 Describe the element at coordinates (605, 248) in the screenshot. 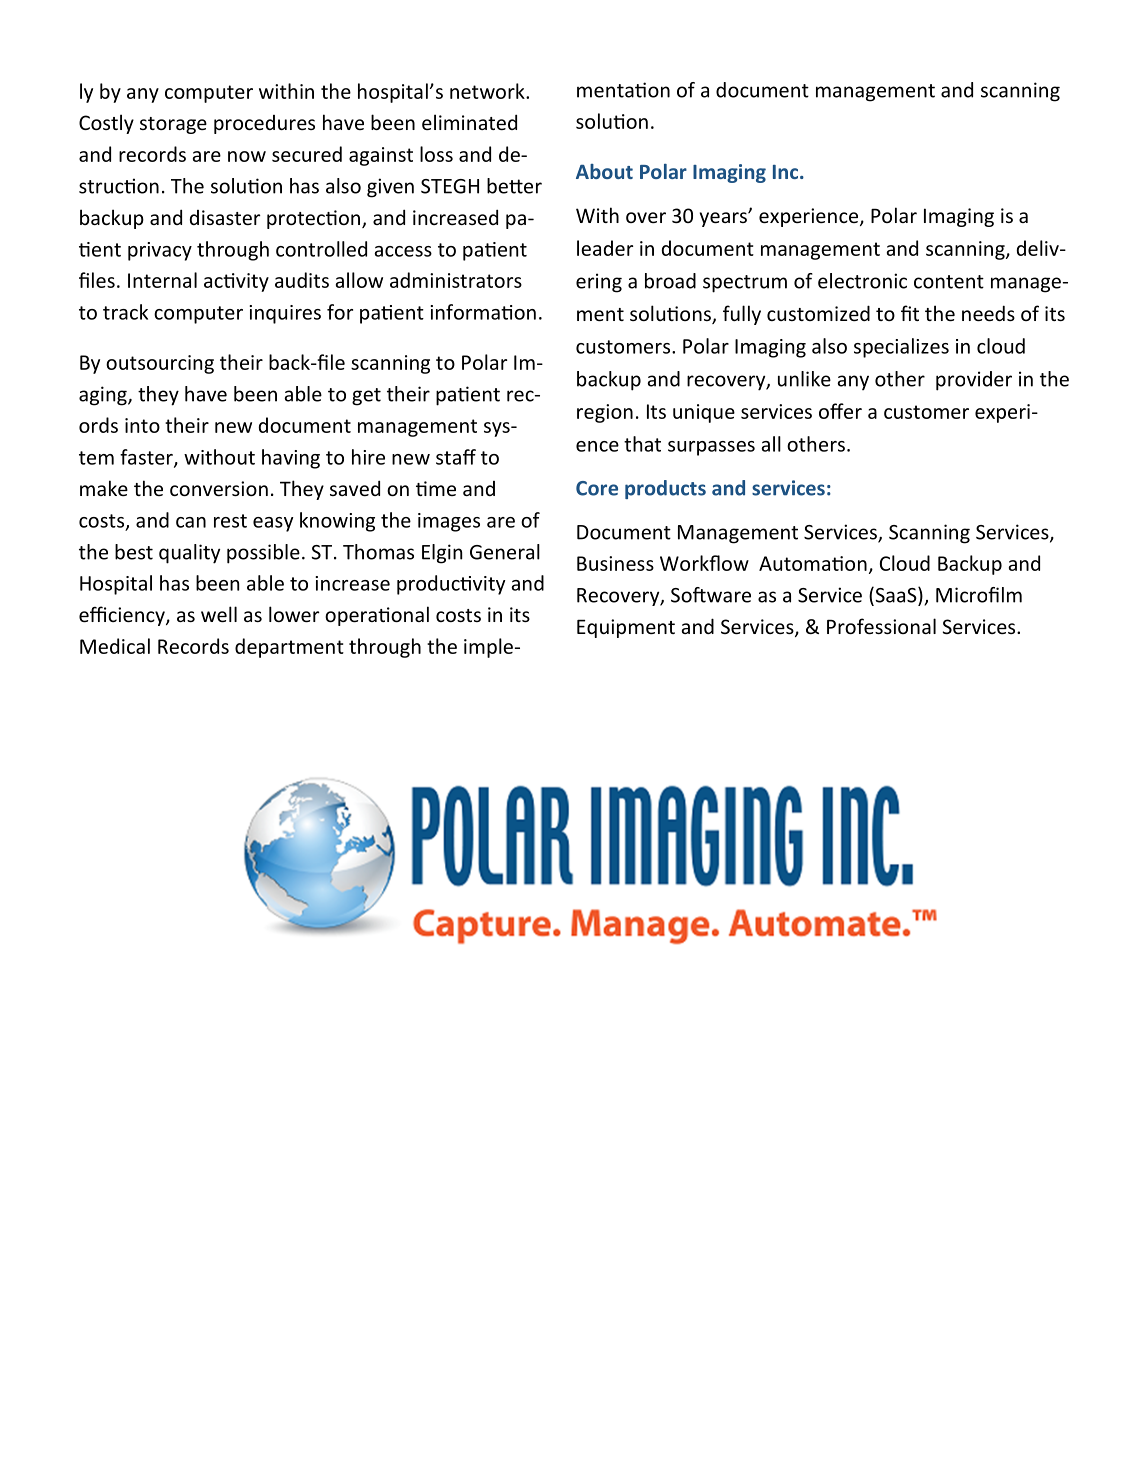

I see `leader` at that location.
